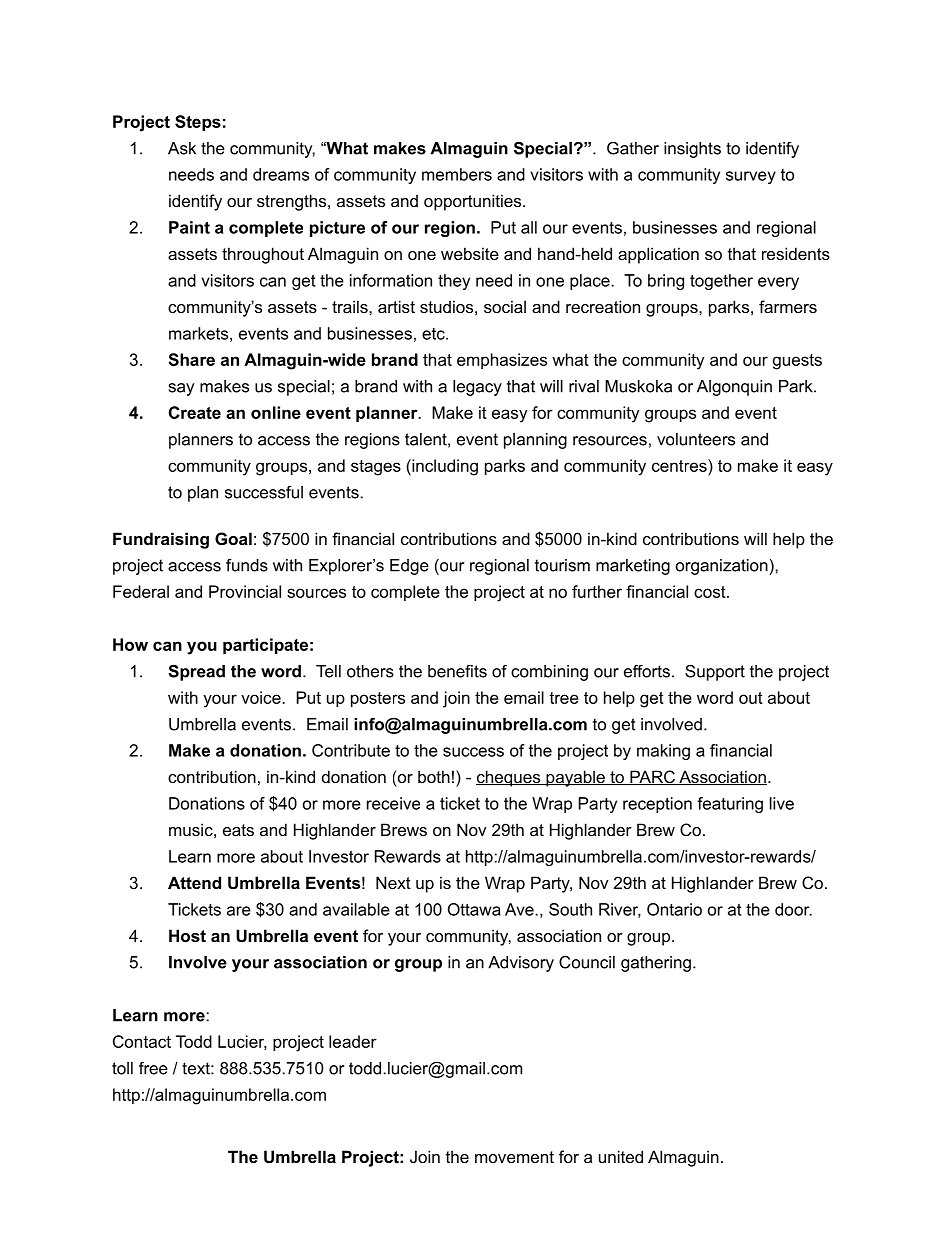 The height and width of the document is (1233, 952). Describe the element at coordinates (621, 1156) in the document. I see `united` at that location.
